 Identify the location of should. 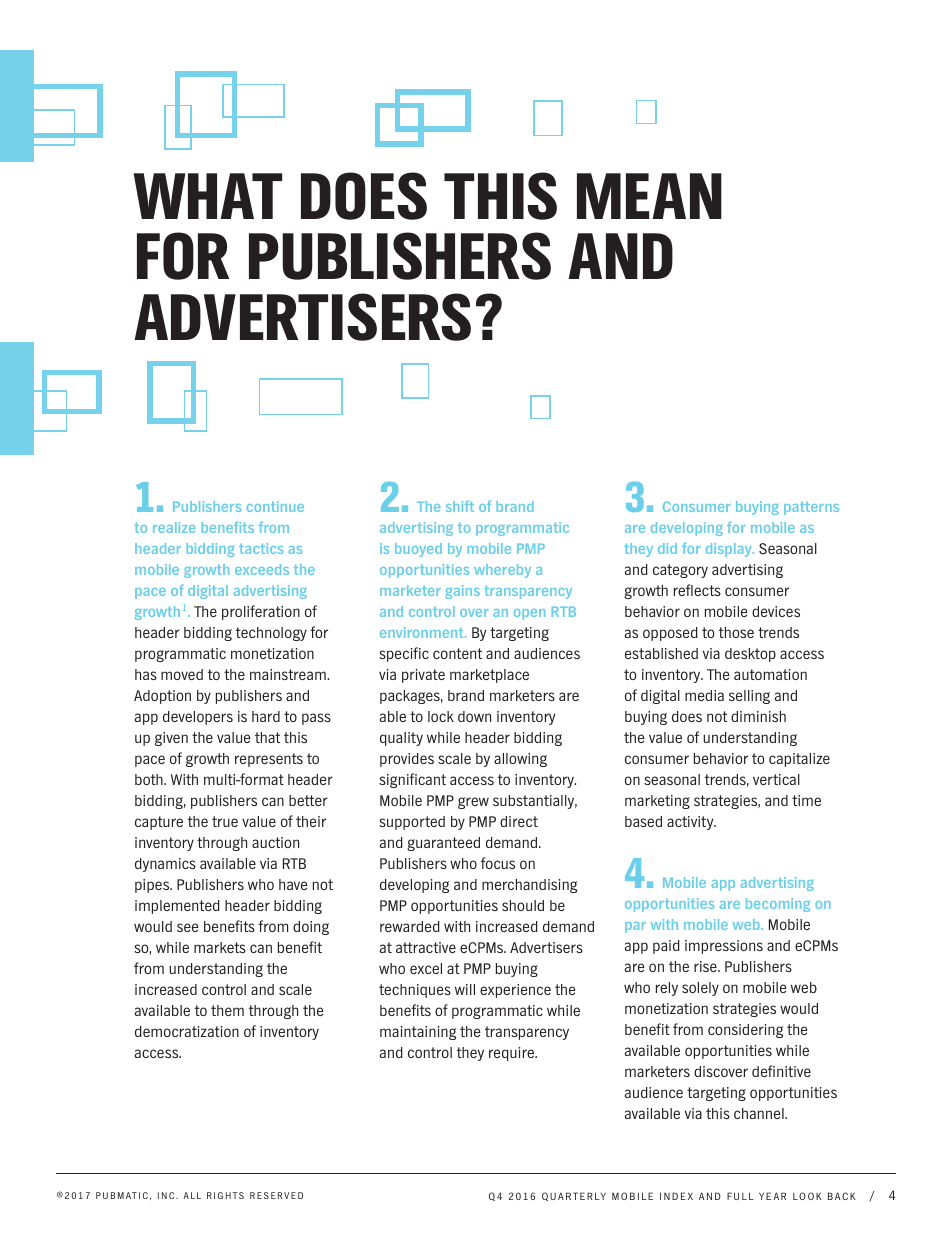
(523, 905).
